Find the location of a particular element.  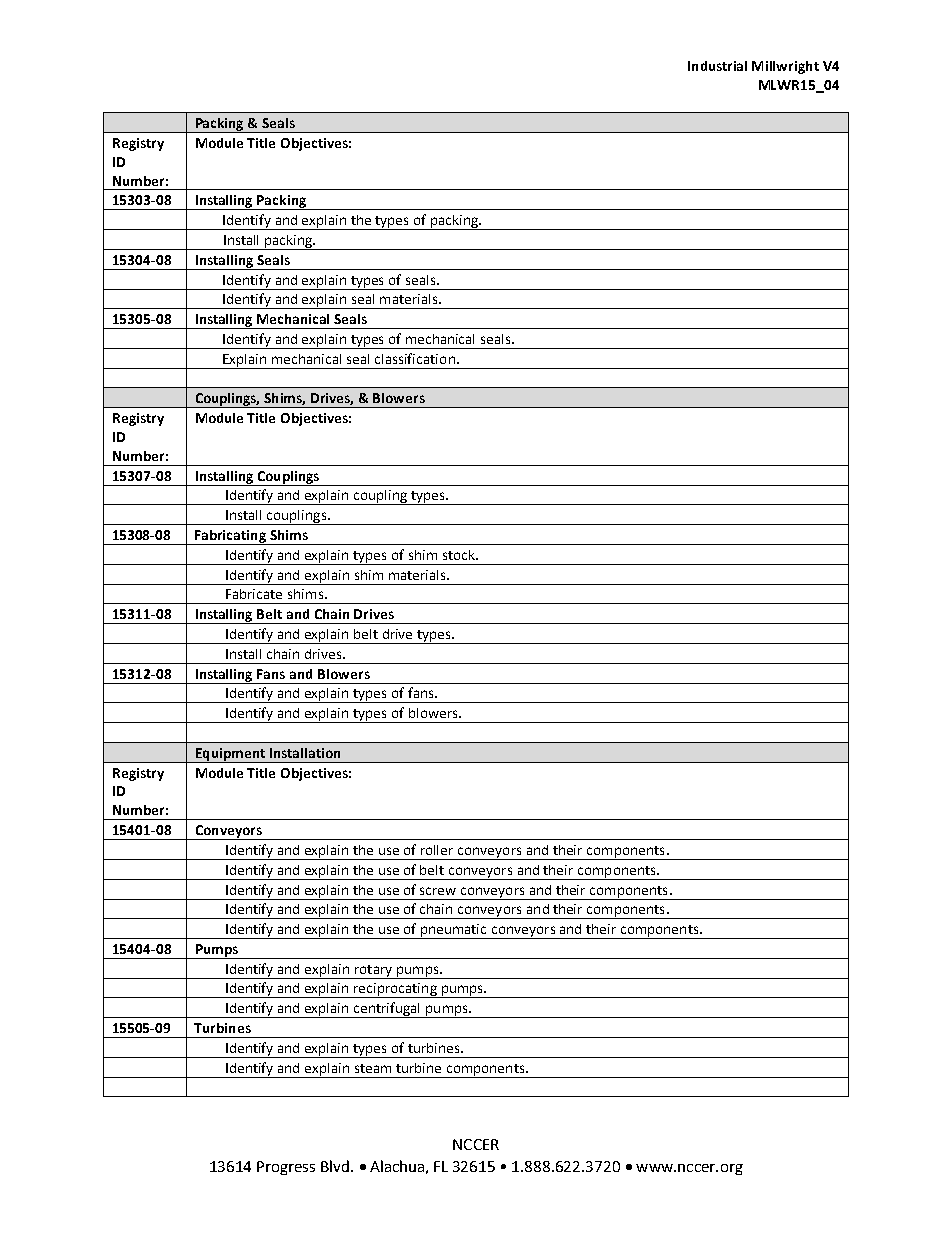

stock is located at coordinates (460, 555).
